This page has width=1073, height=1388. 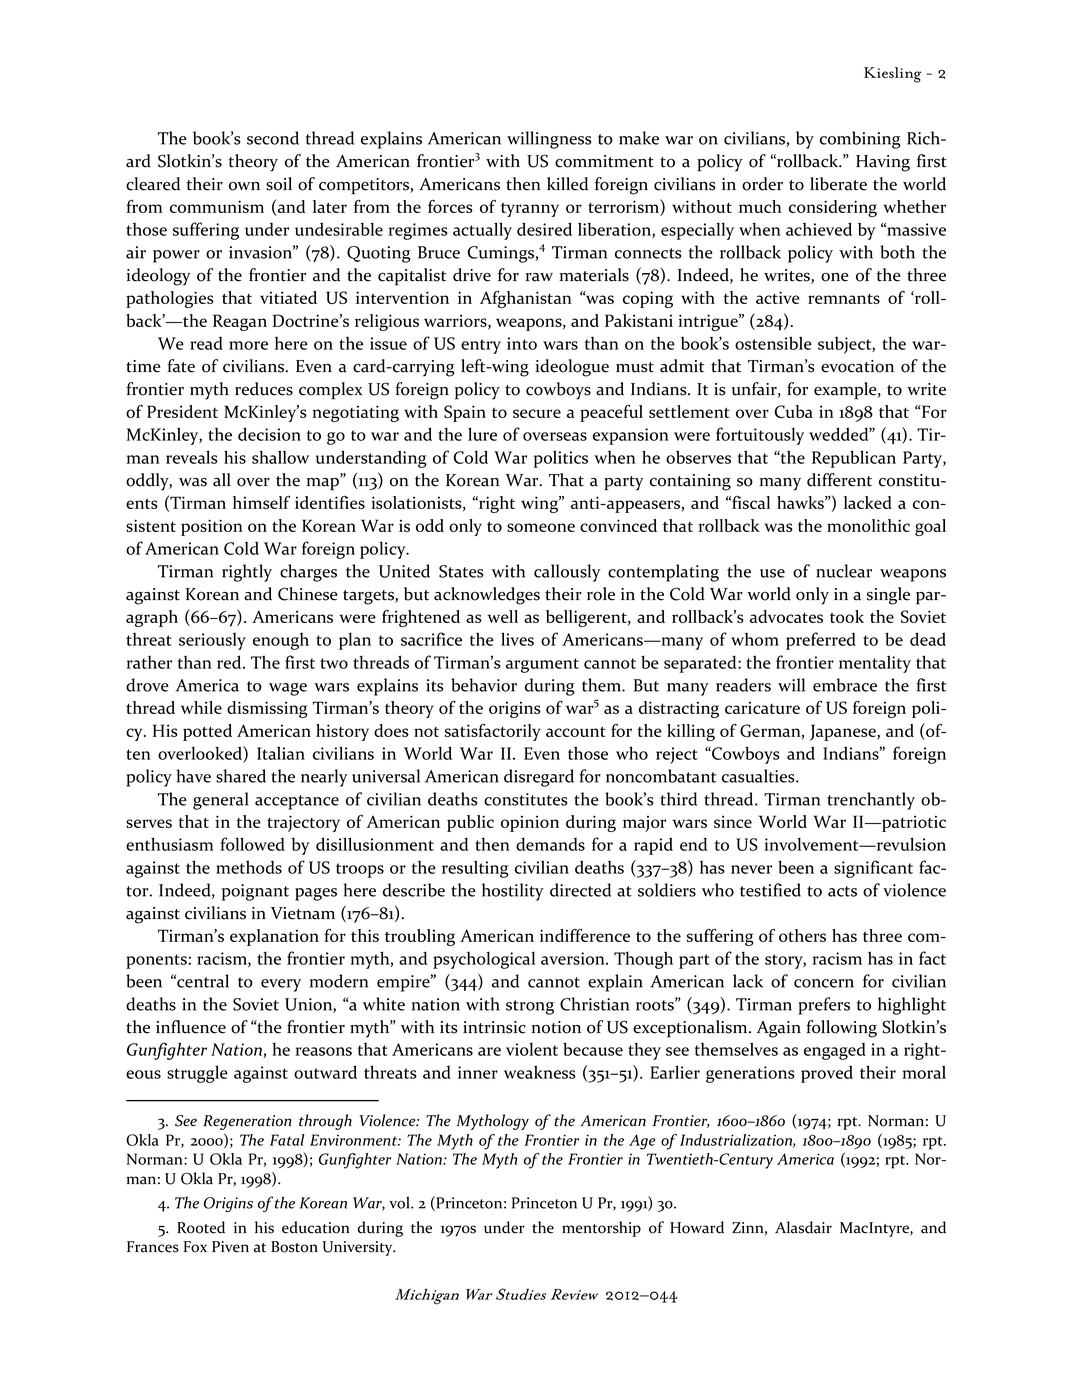 What do you see at coordinates (537, 413) in the page?
I see `secure` at bounding box center [537, 413].
